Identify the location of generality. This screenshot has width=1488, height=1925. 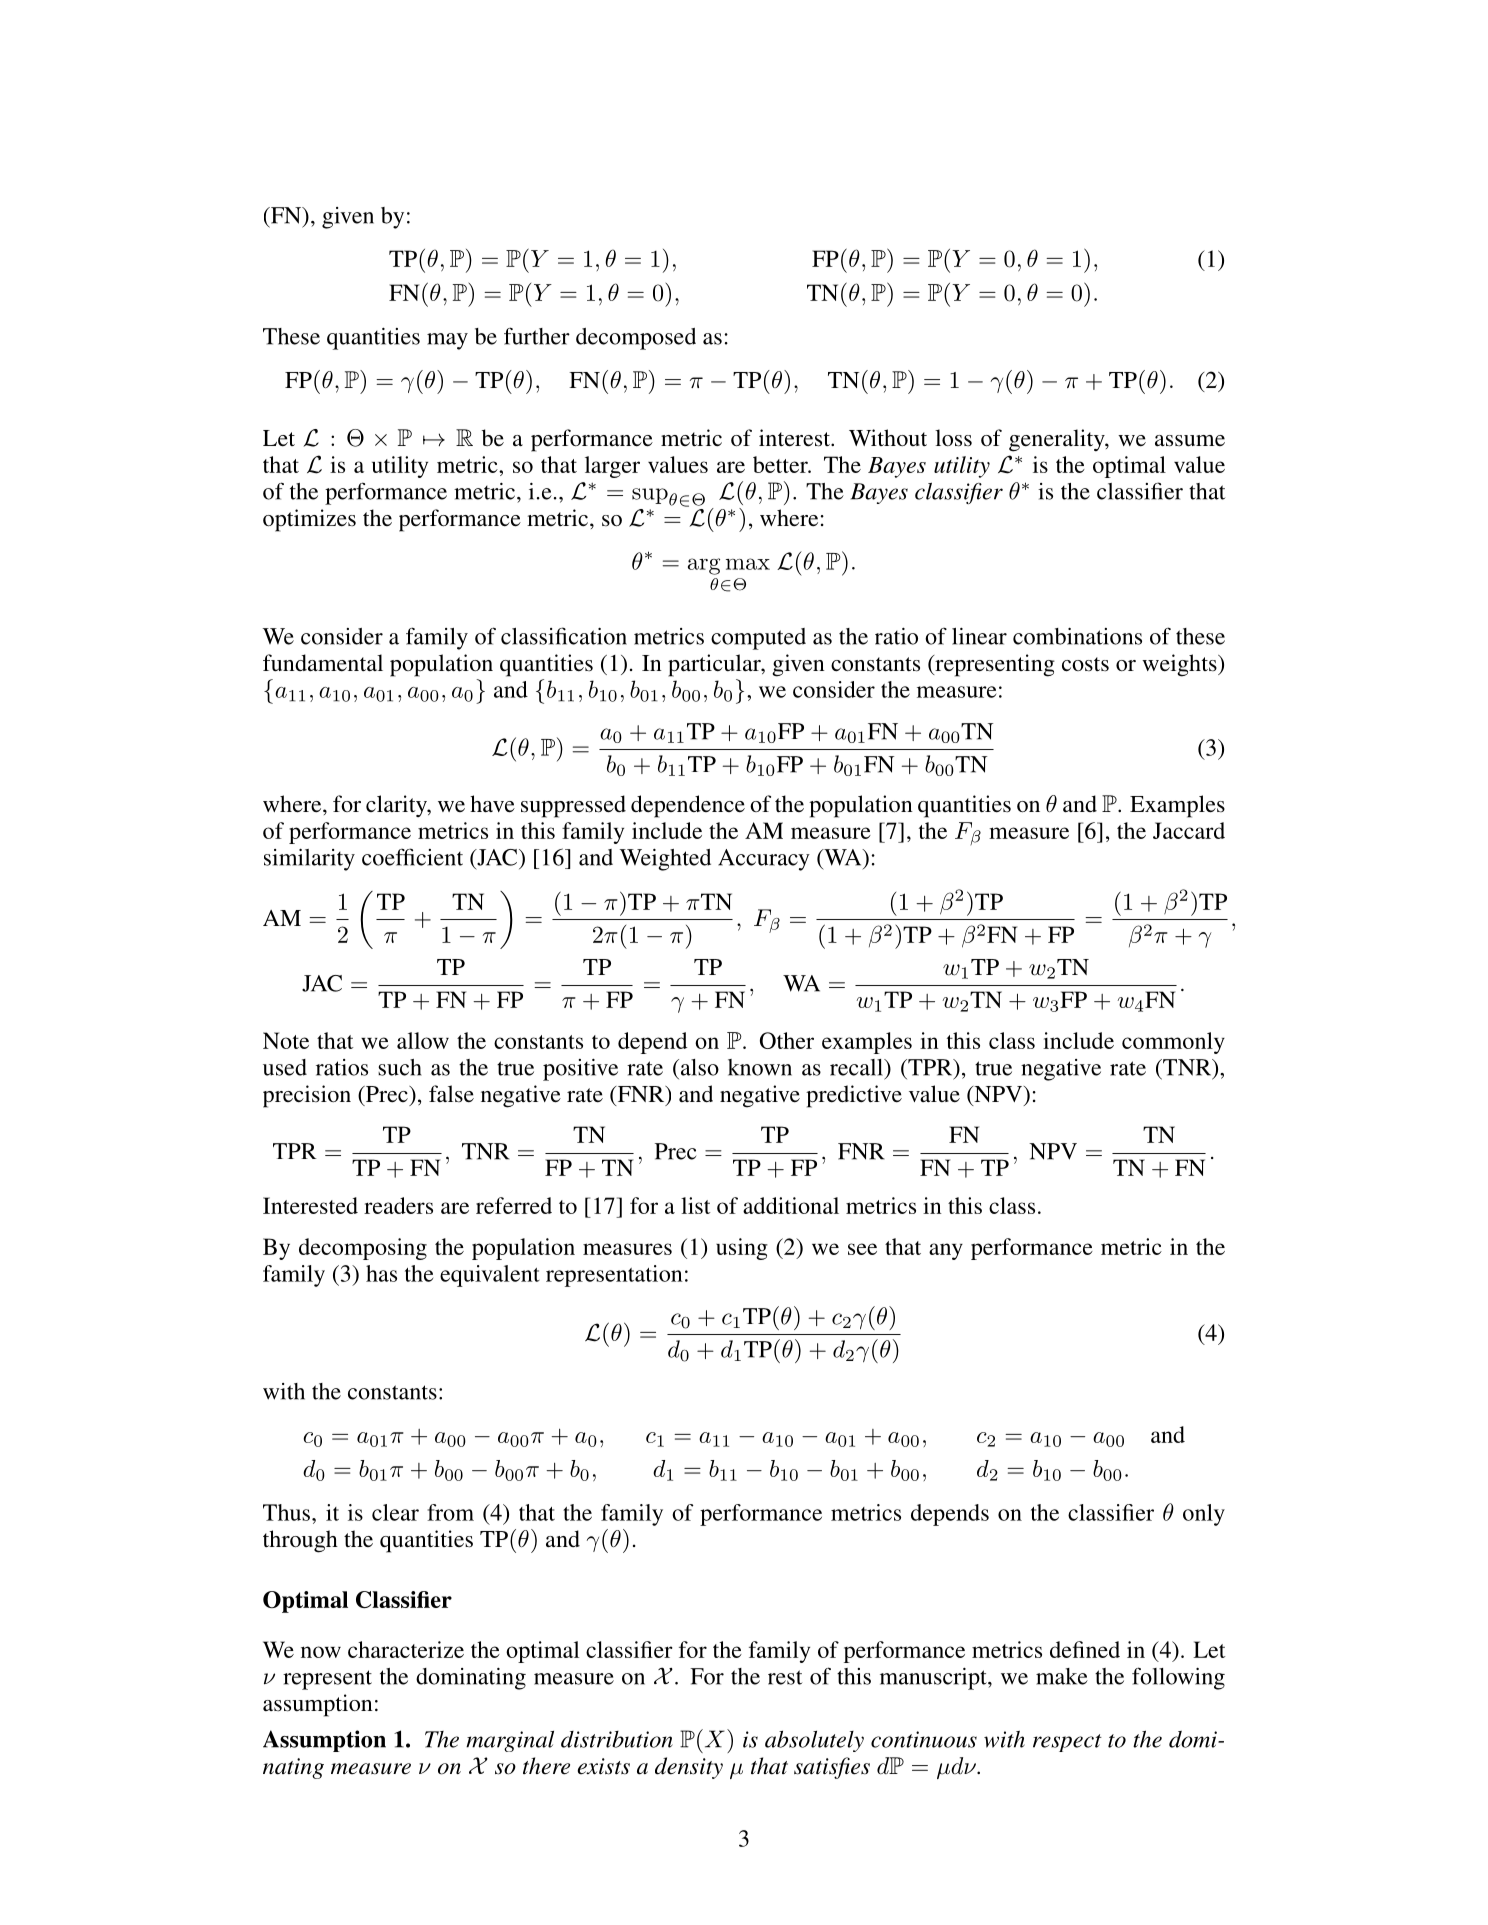
(1058, 440).
